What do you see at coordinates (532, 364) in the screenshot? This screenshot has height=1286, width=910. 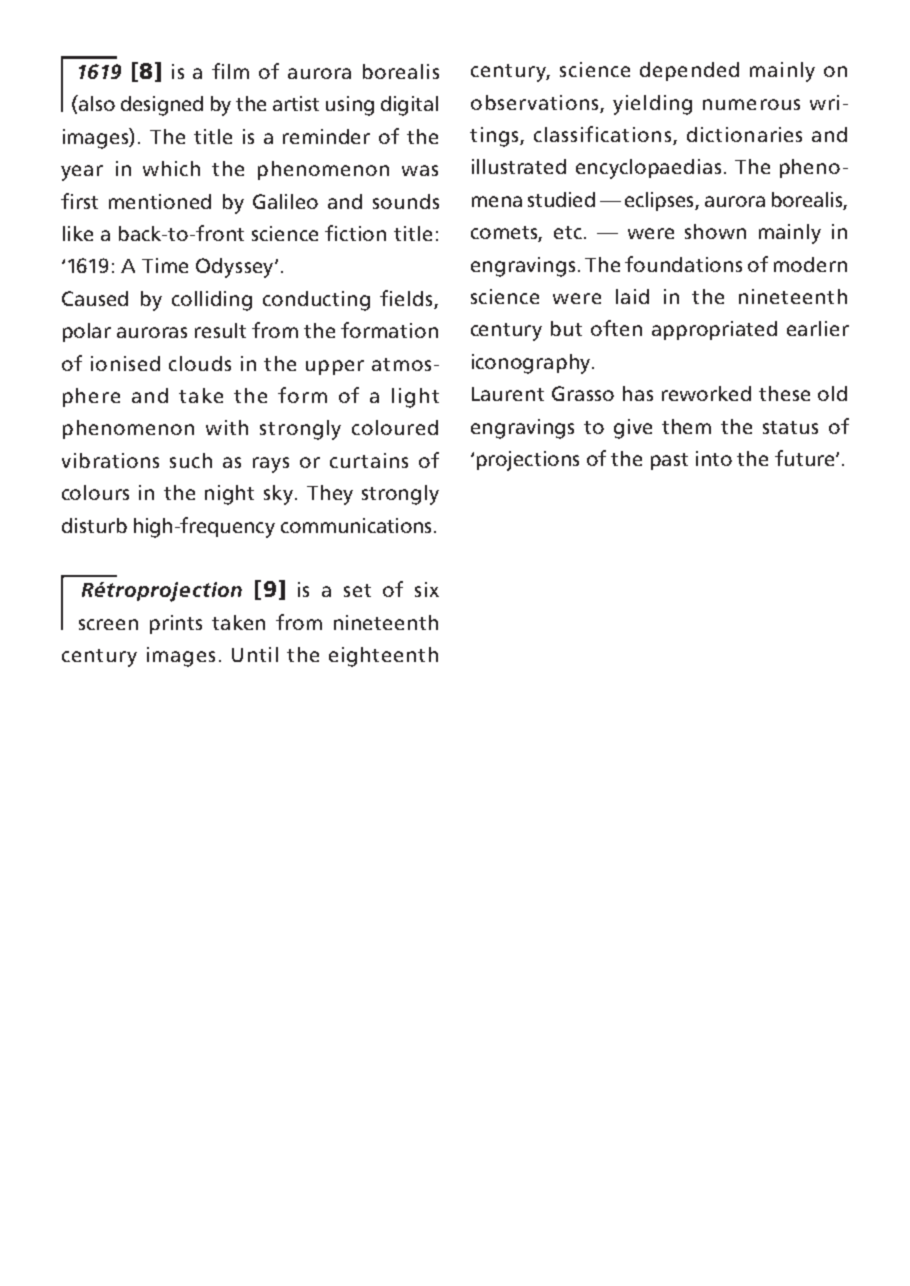 I see `iconography` at bounding box center [532, 364].
